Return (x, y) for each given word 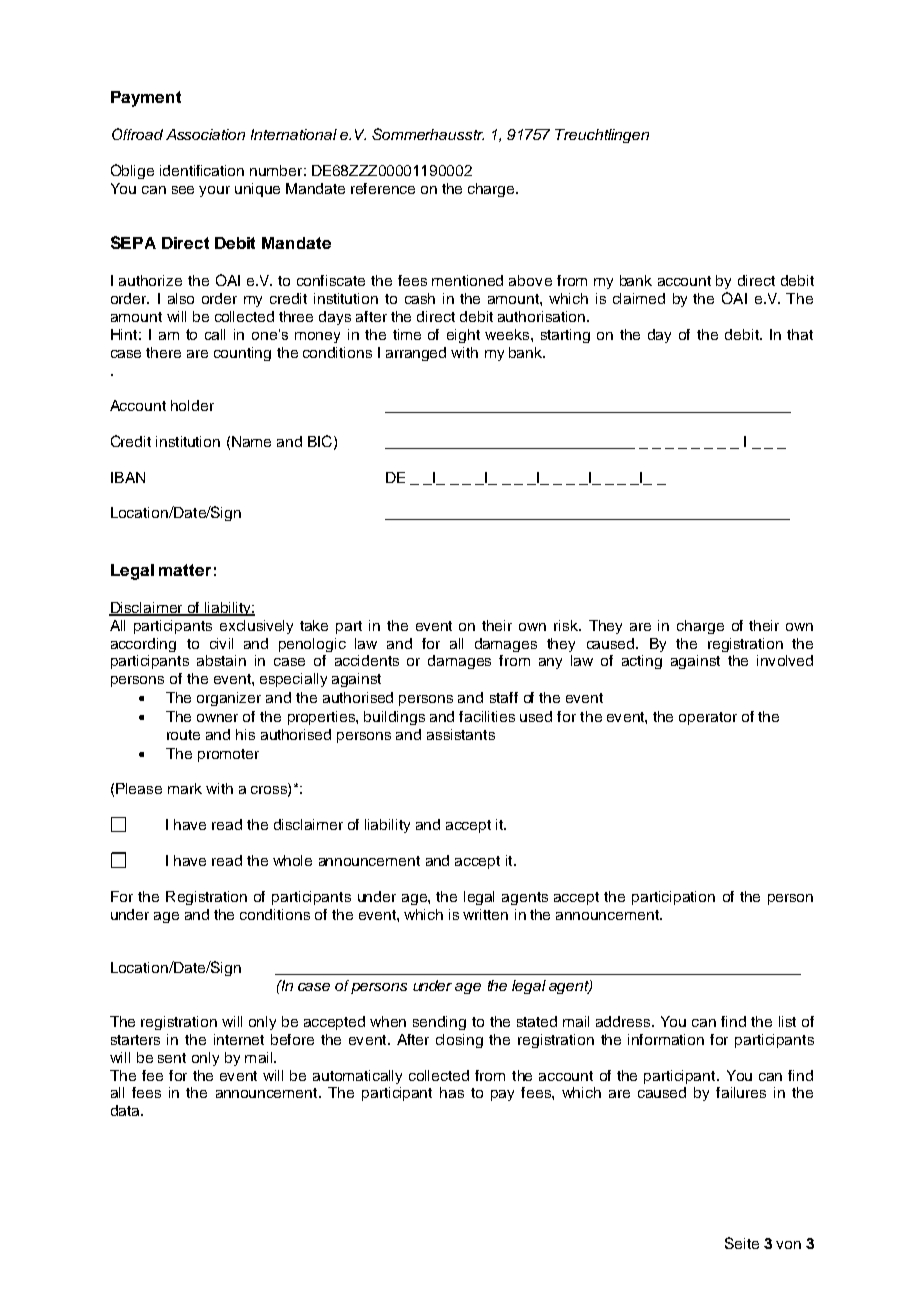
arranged (416, 354)
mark (185, 788)
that (800, 334)
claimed (639, 298)
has (452, 1092)
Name (251, 441)
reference (383, 188)
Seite (742, 1243)
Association (205, 134)
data (126, 1110)
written (485, 914)
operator (708, 718)
